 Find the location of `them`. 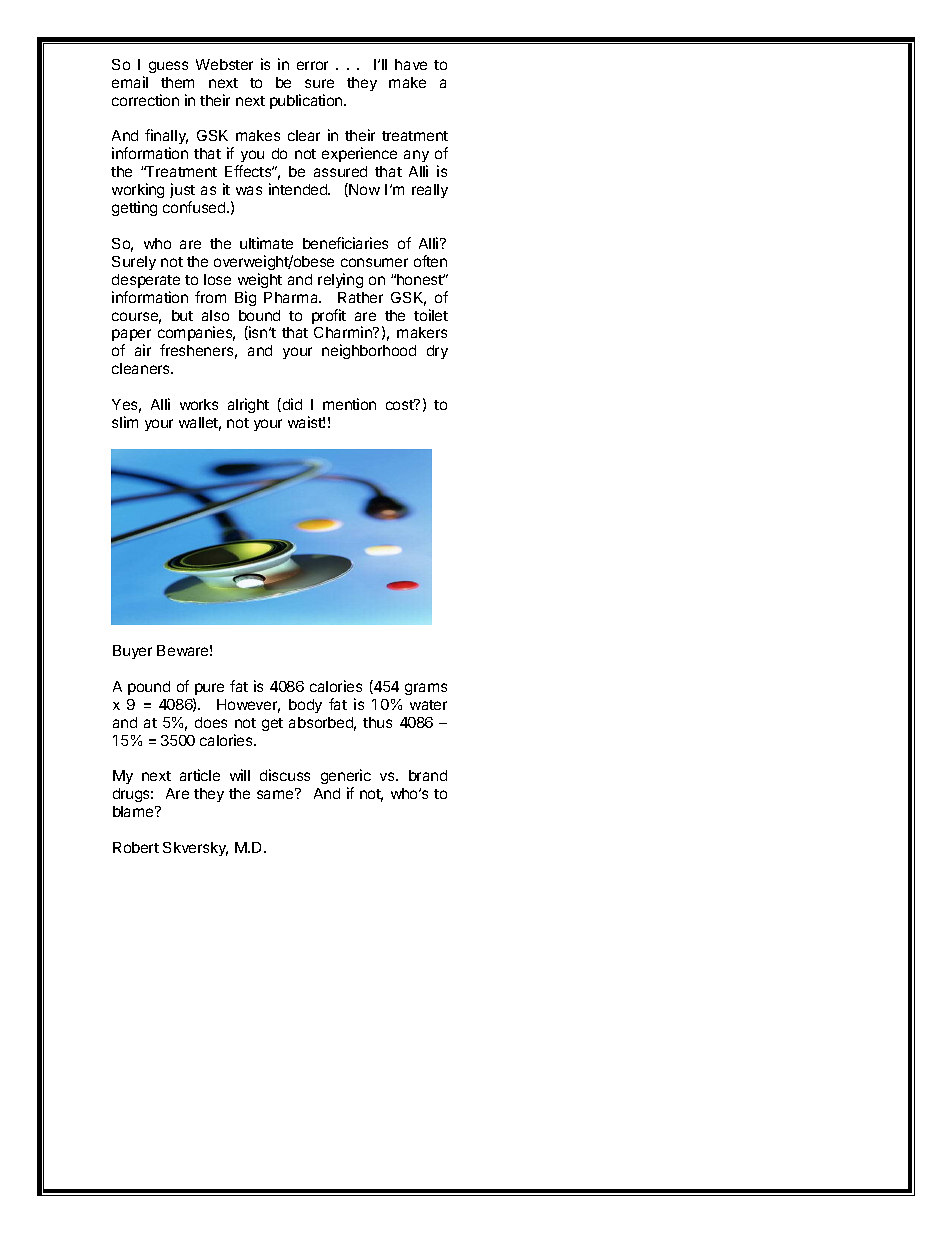

them is located at coordinates (177, 82).
